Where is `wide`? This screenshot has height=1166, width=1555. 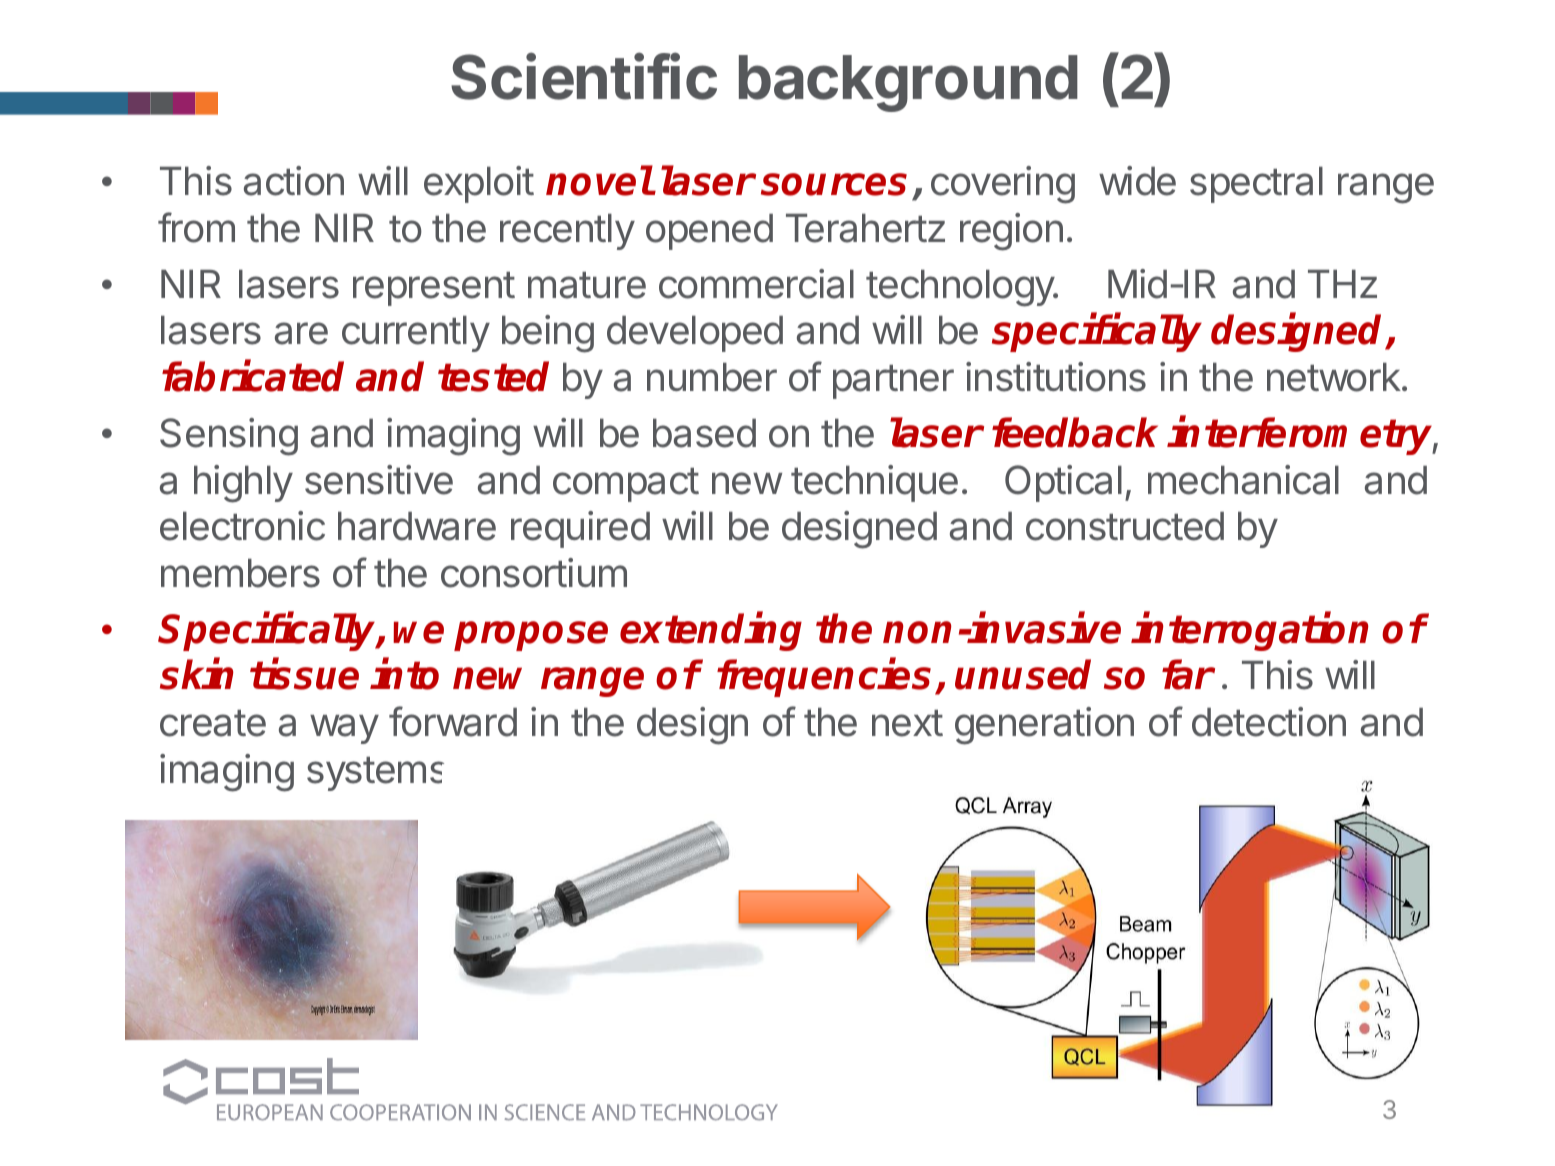 wide is located at coordinates (1137, 181).
